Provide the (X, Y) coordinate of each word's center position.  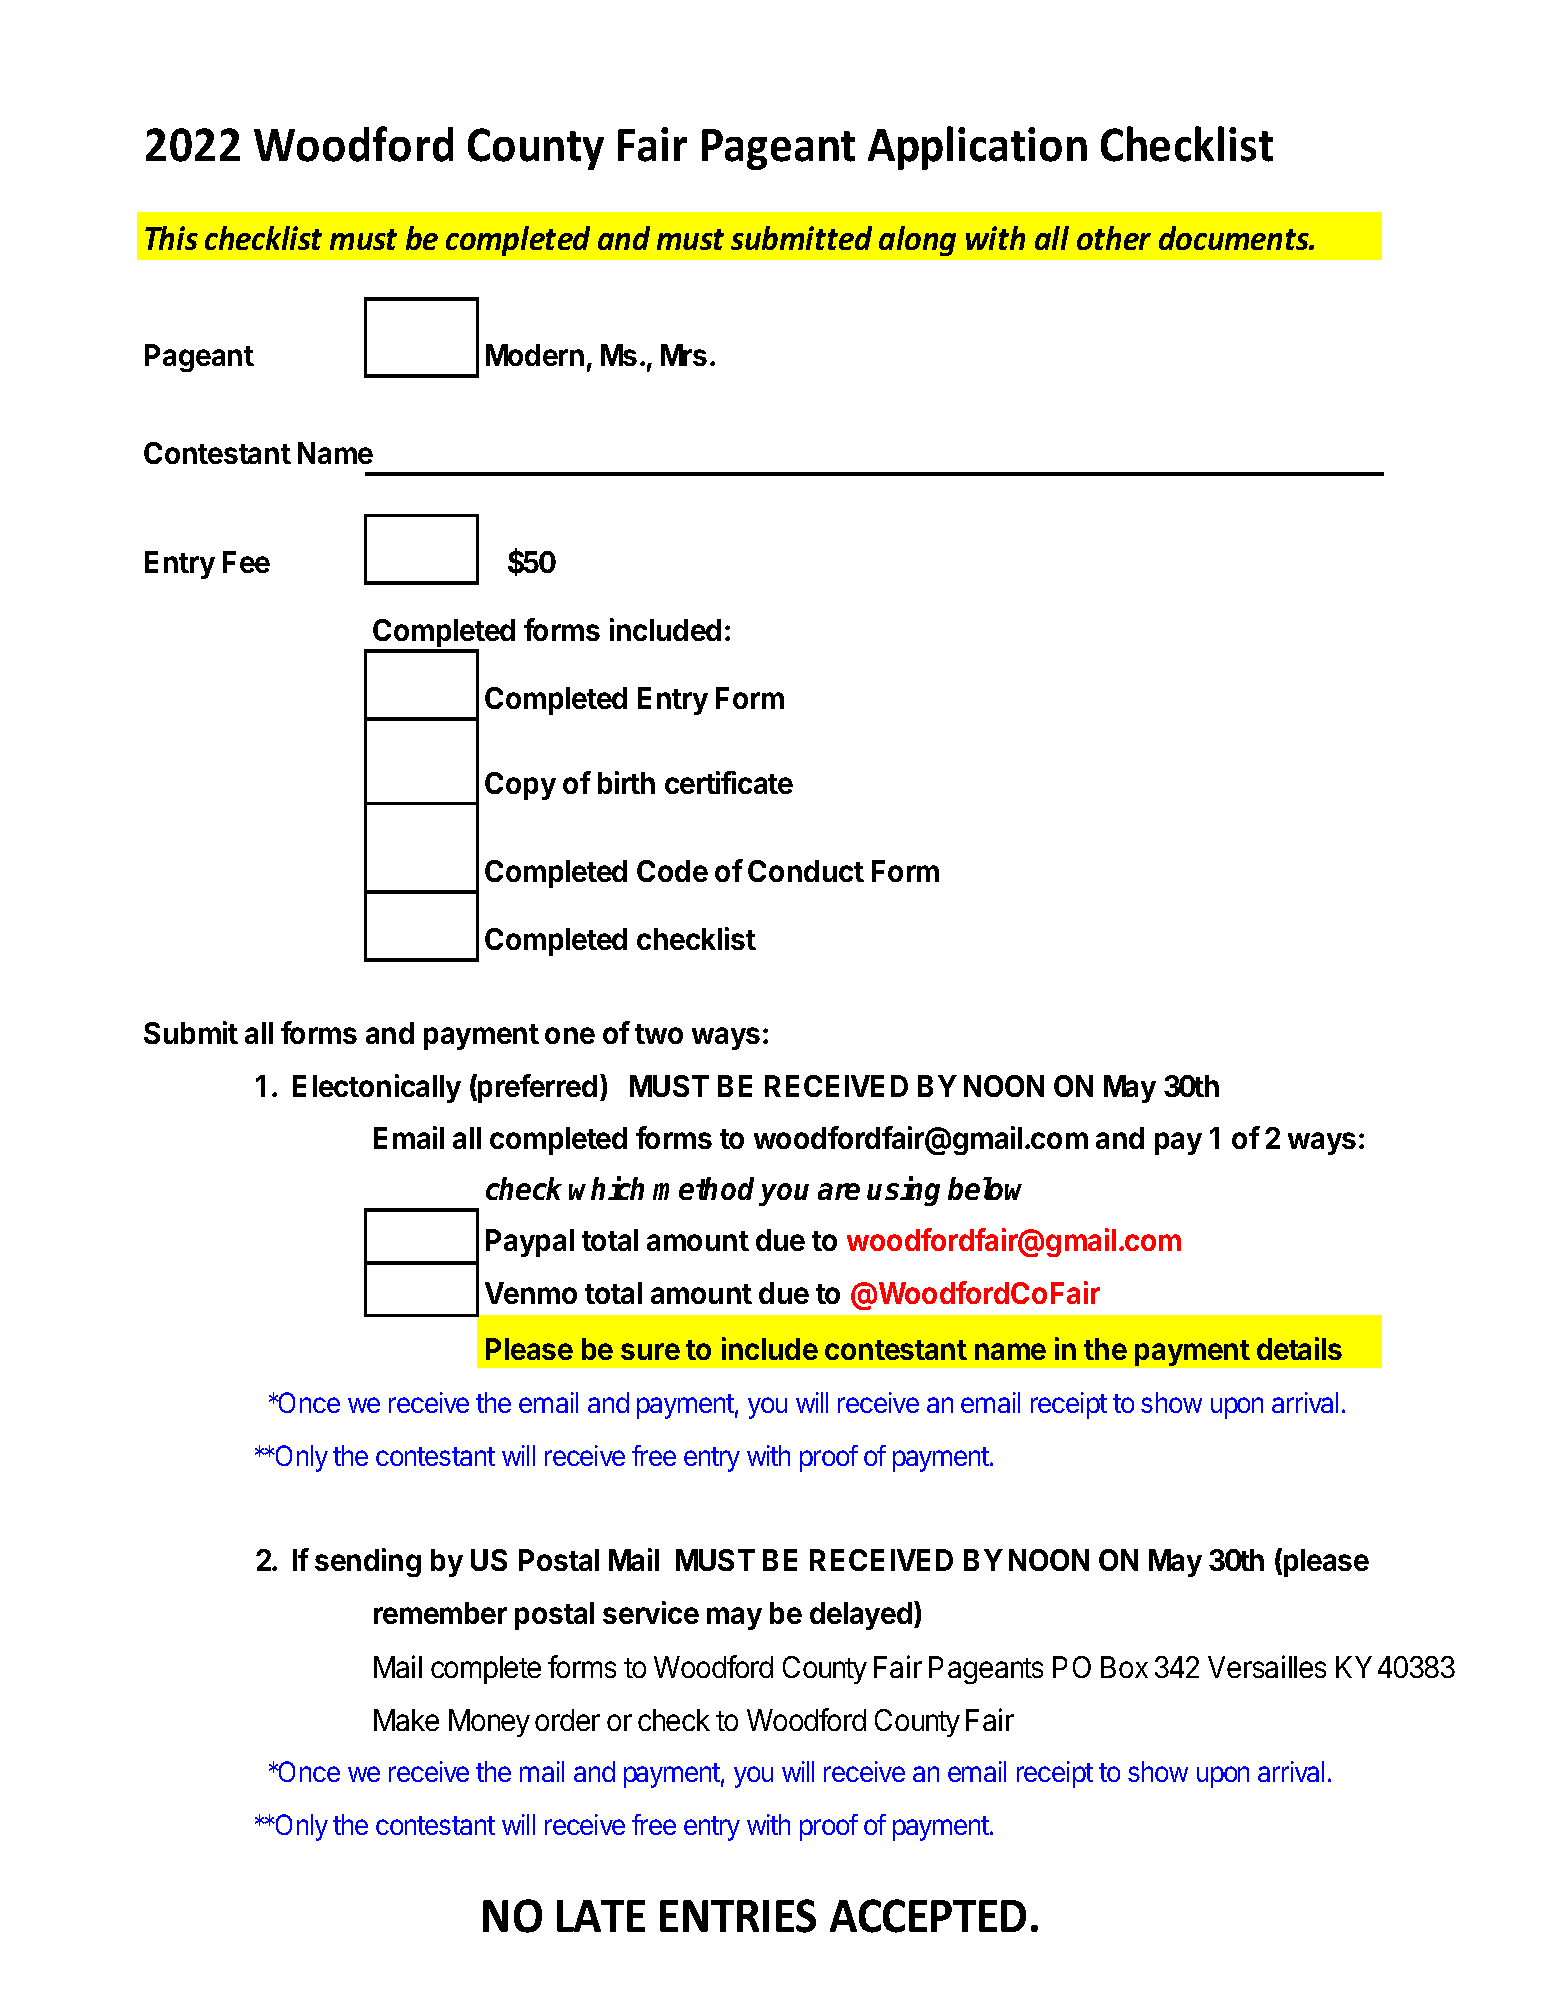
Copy (520, 786)
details (1299, 1348)
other (1114, 238)
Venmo (531, 1293)
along (917, 241)
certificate (729, 782)
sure (650, 1351)
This (171, 238)
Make (406, 1720)
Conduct (806, 871)
